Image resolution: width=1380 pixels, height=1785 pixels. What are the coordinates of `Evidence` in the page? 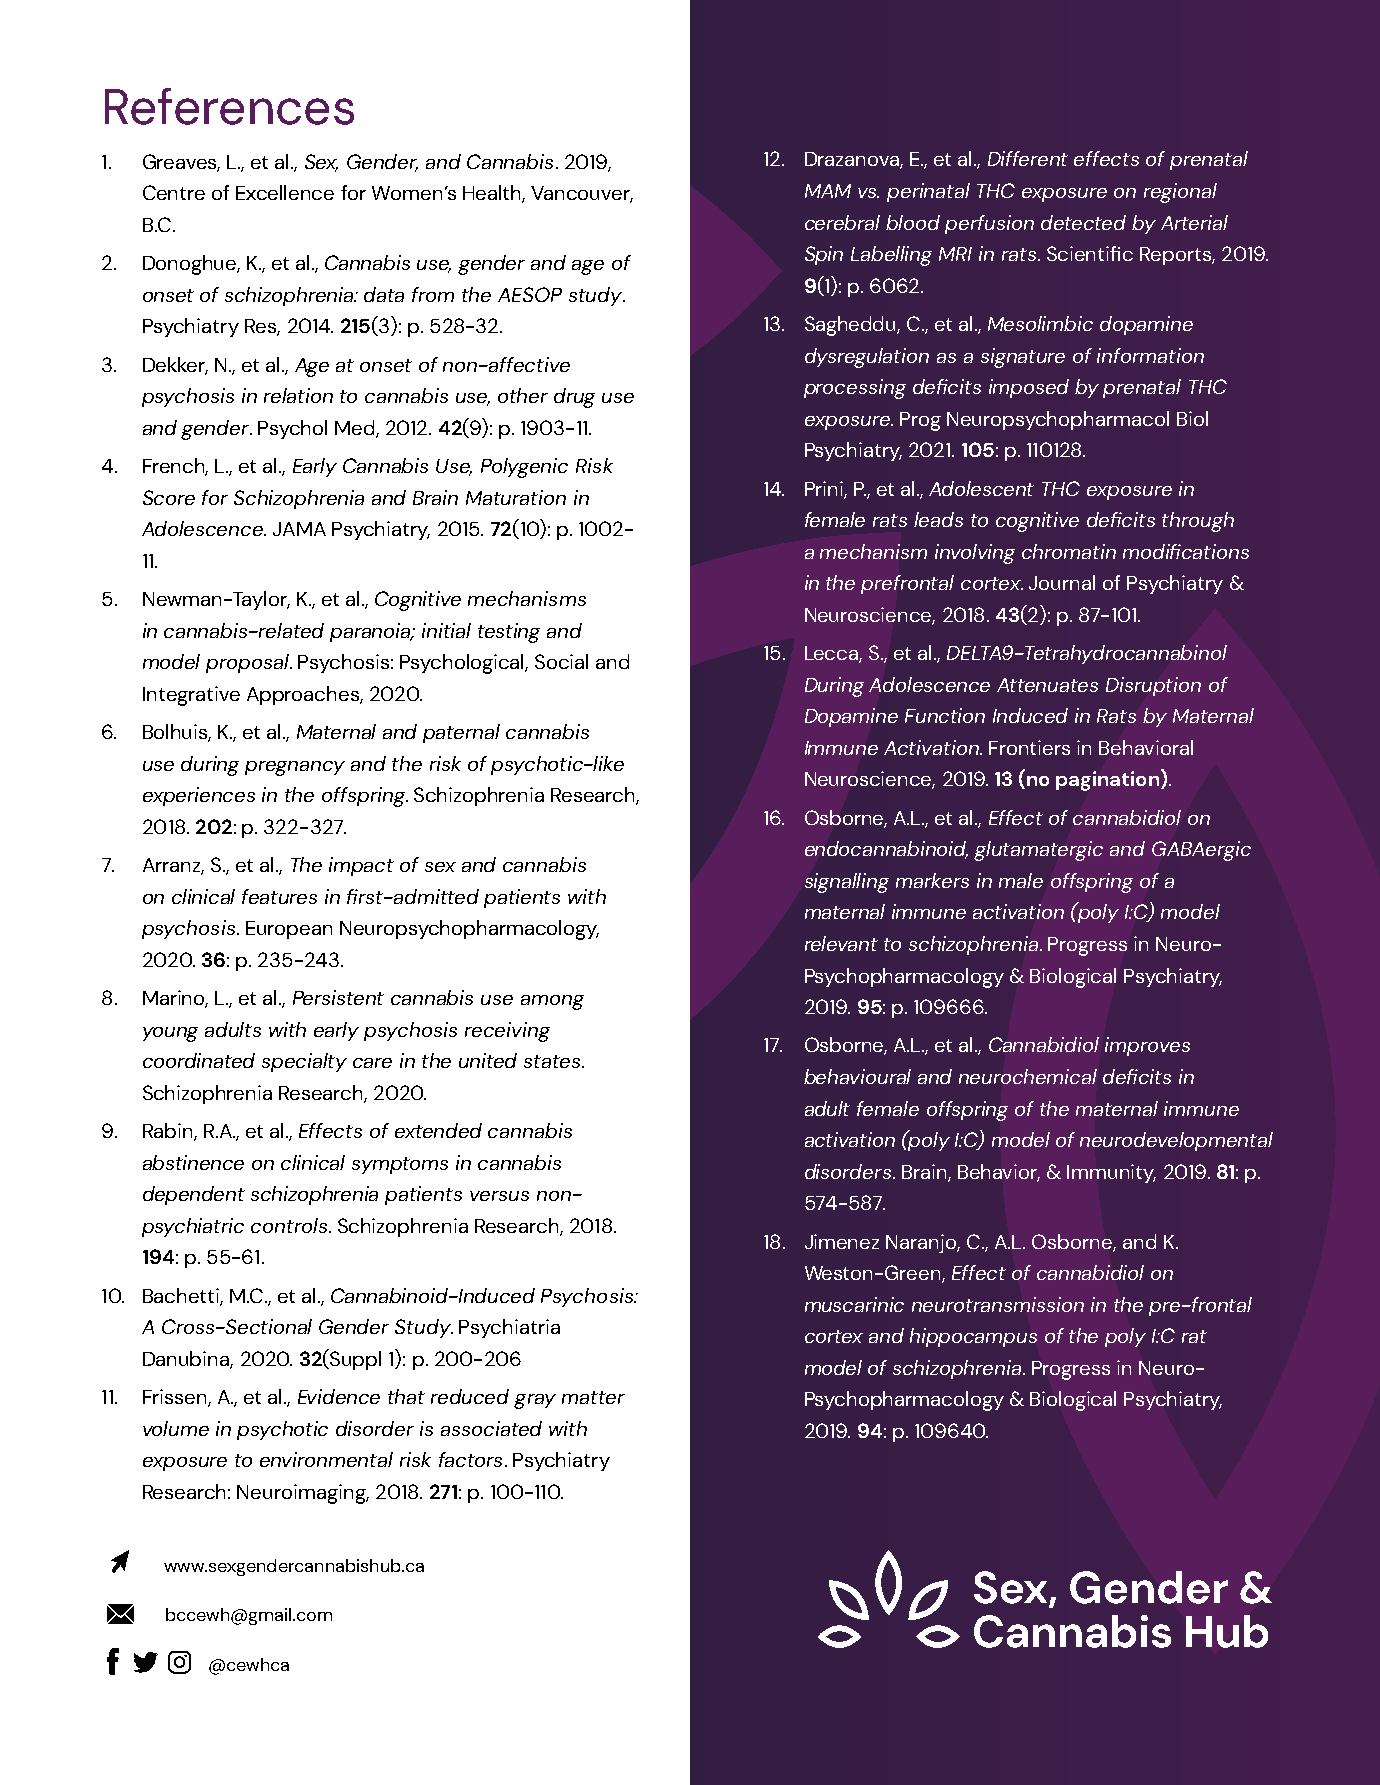 It's located at (339, 1396).
